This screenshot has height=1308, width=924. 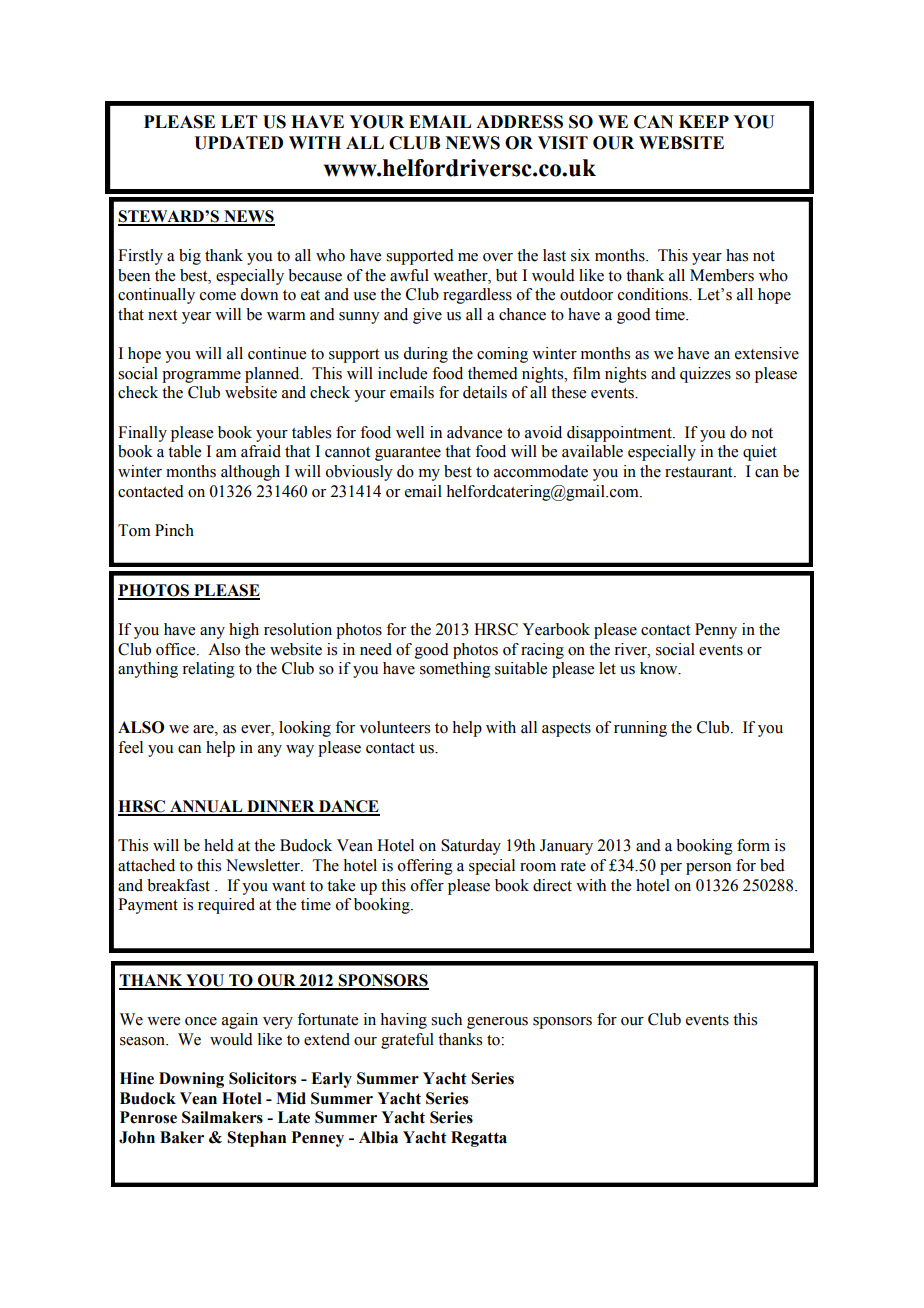 I want to click on Baker, so click(x=182, y=1137).
